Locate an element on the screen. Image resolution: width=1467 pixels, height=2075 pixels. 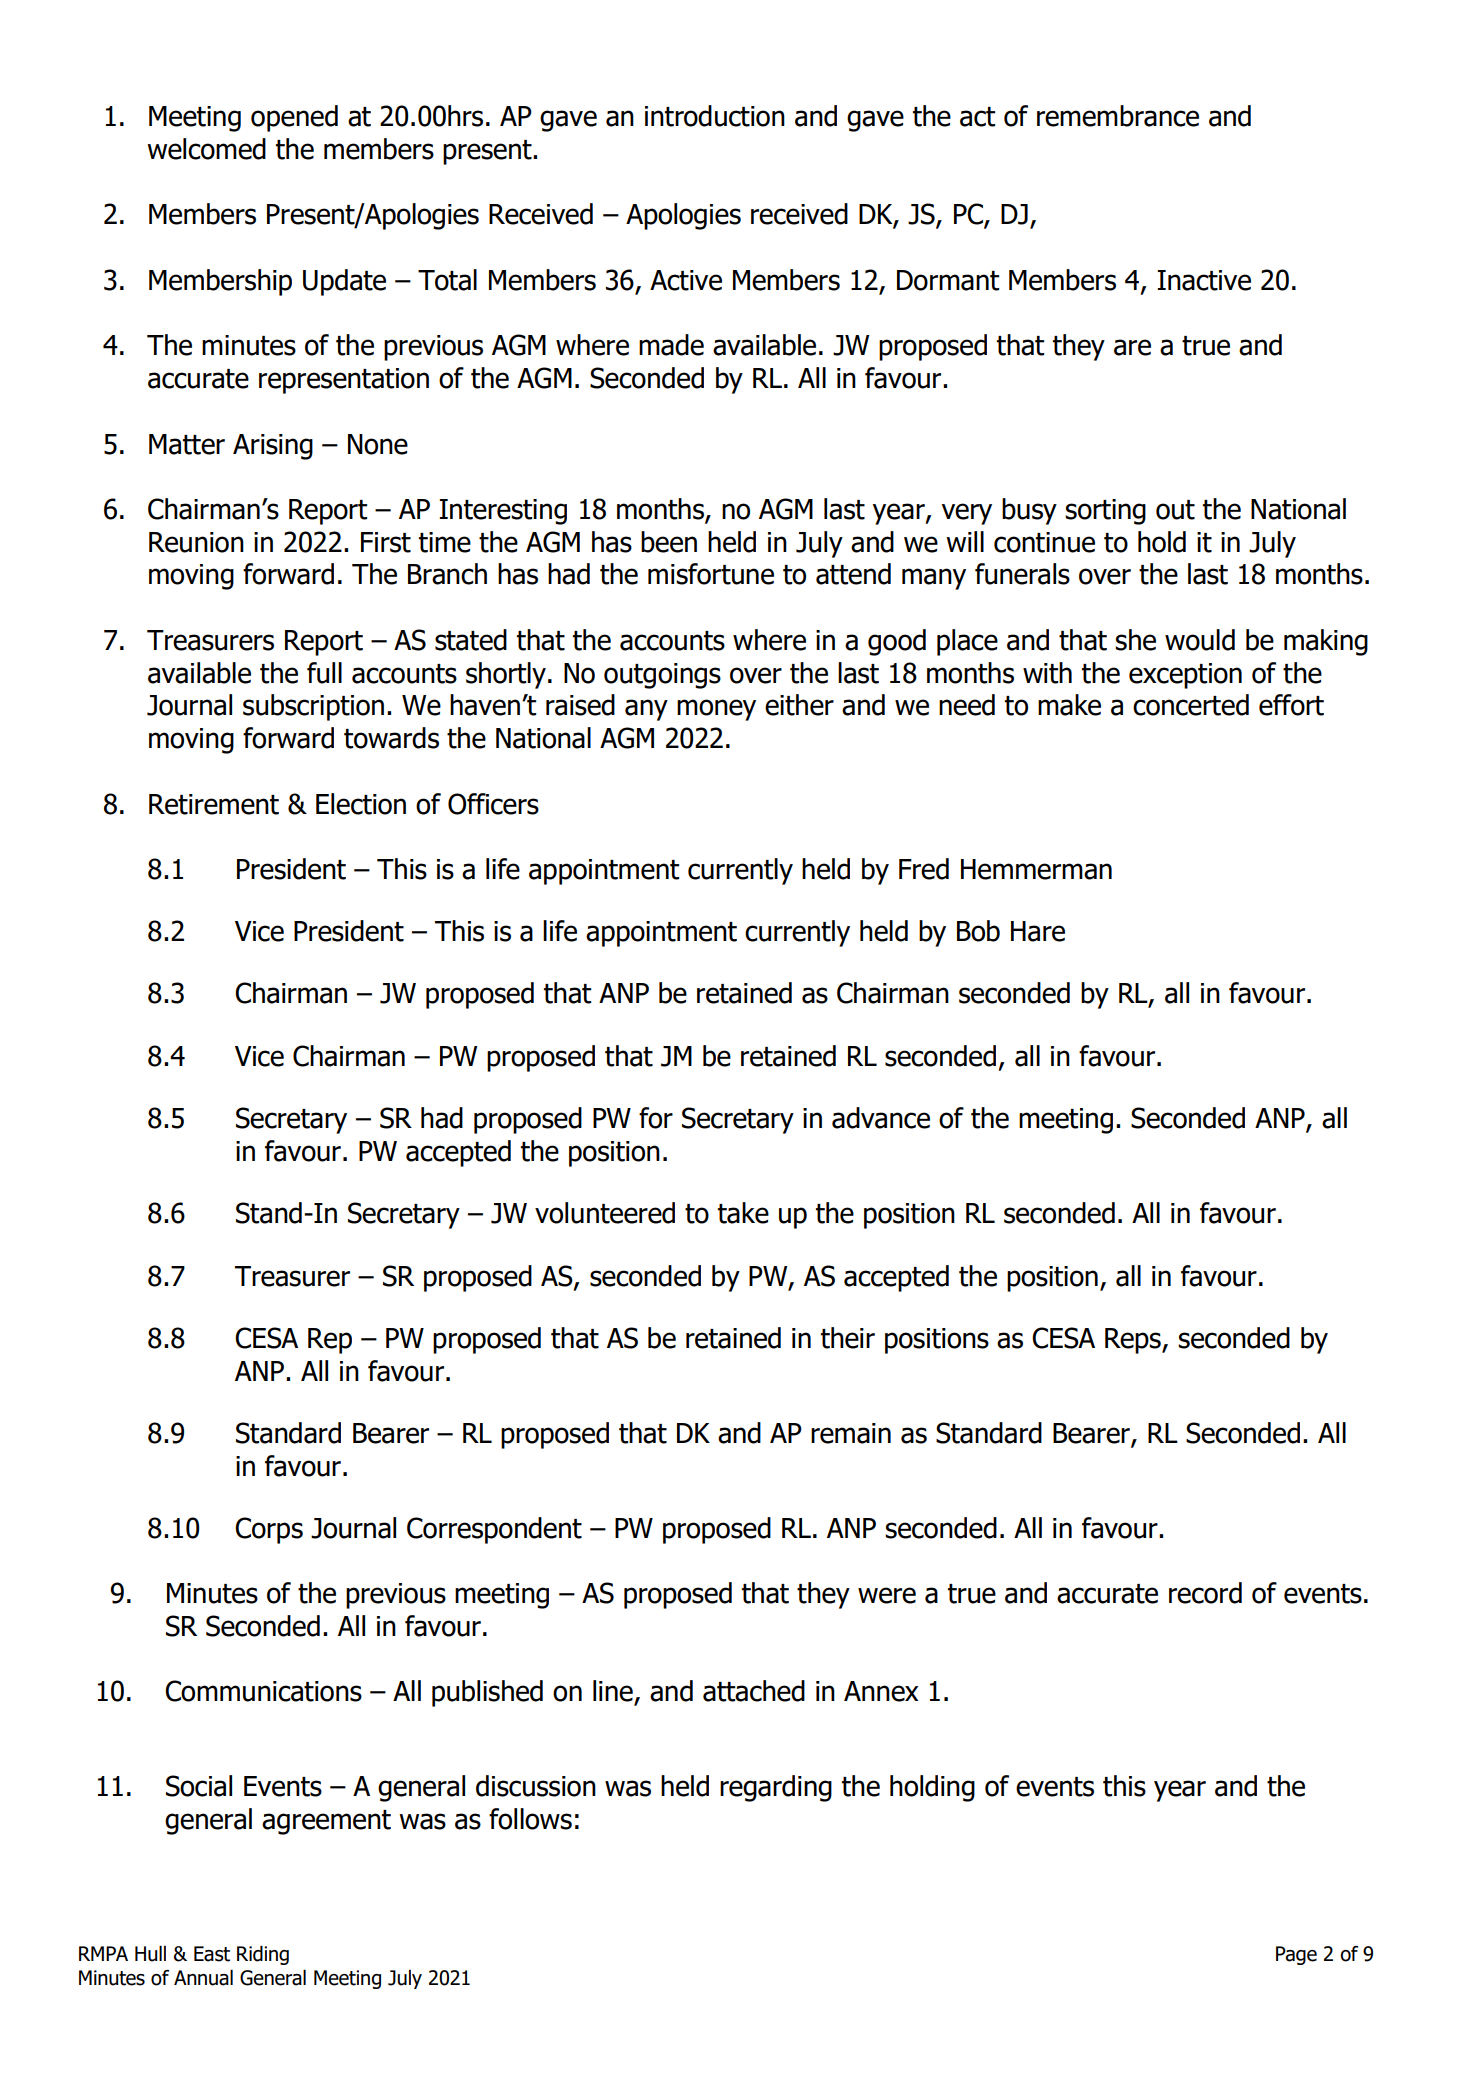
remembrance is located at coordinates (1118, 116).
